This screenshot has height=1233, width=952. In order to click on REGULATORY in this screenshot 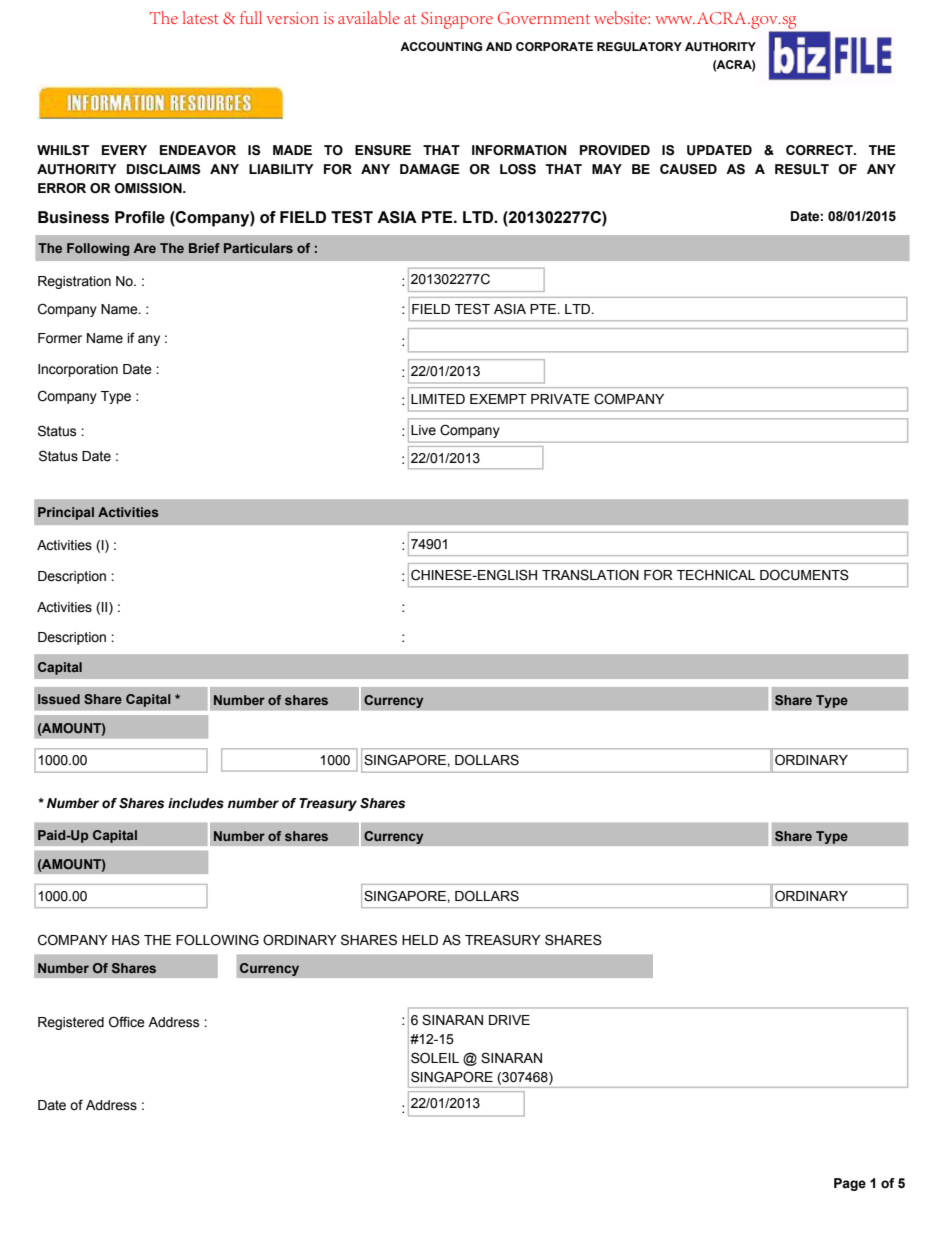, I will do `click(639, 47)`.
